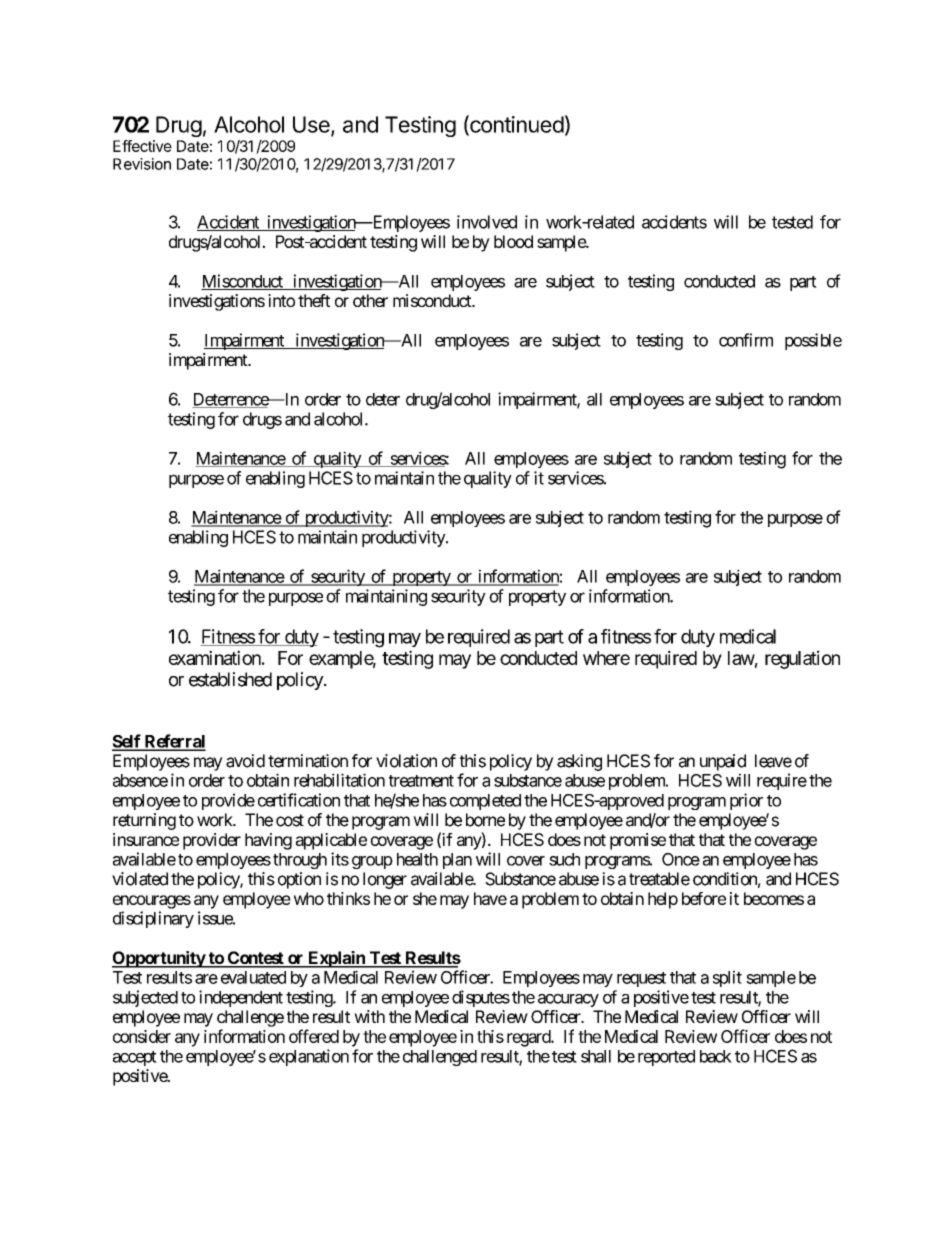  What do you see at coordinates (516, 125) in the screenshot?
I see `continued` at bounding box center [516, 125].
